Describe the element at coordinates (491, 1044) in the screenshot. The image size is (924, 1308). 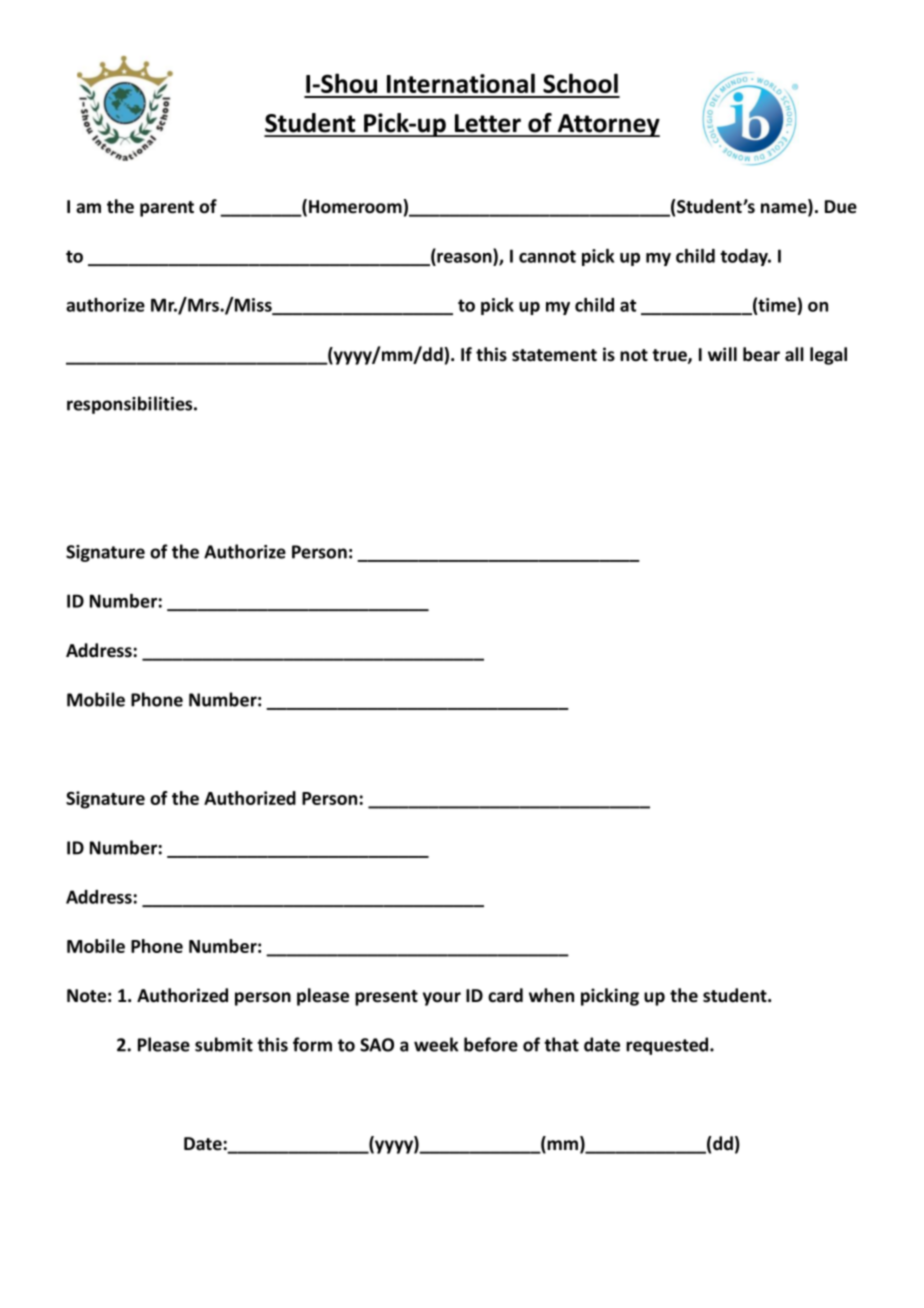
I see `before` at that location.
